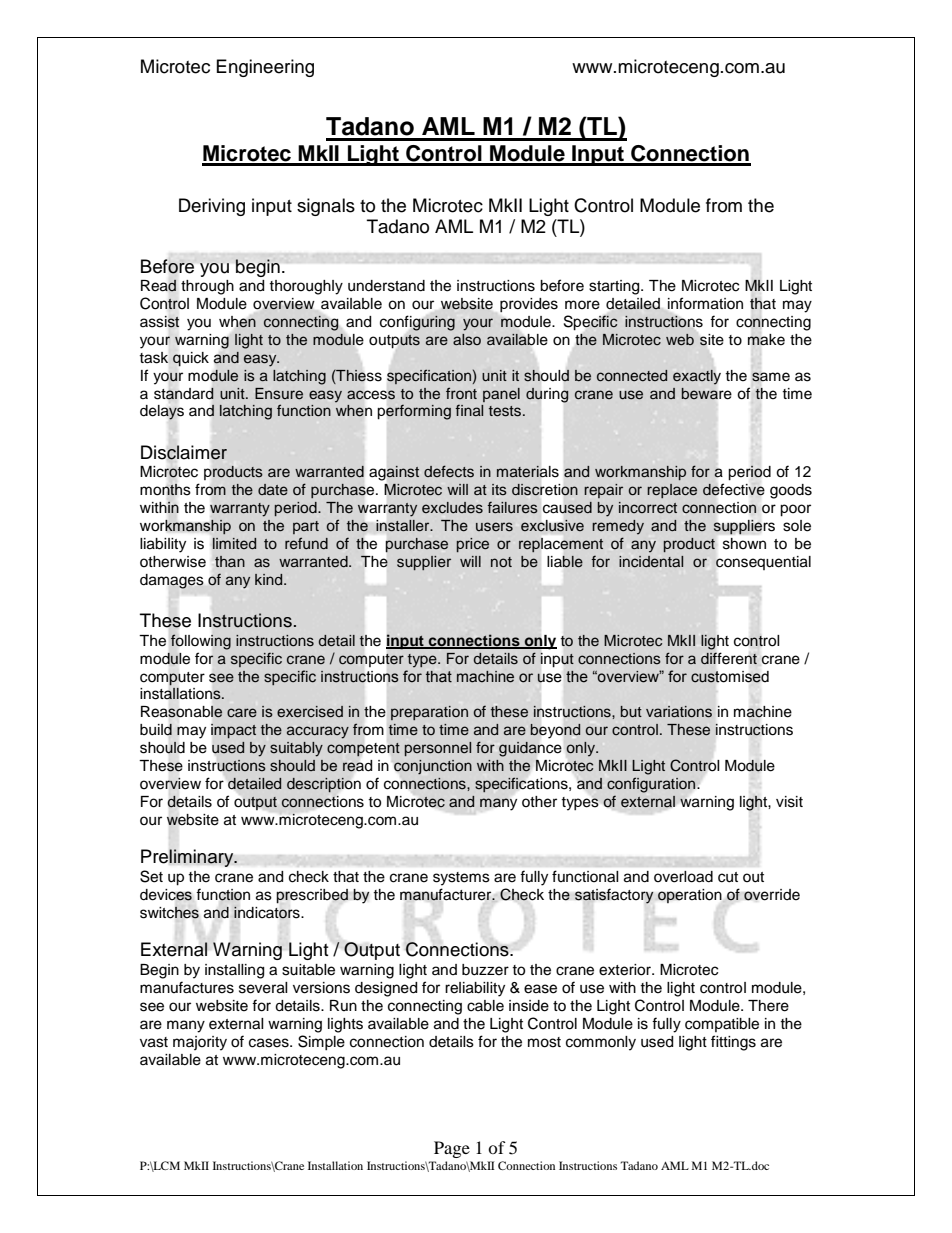 The image size is (952, 1233). What do you see at coordinates (200, 1043) in the screenshot?
I see `majority` at bounding box center [200, 1043].
